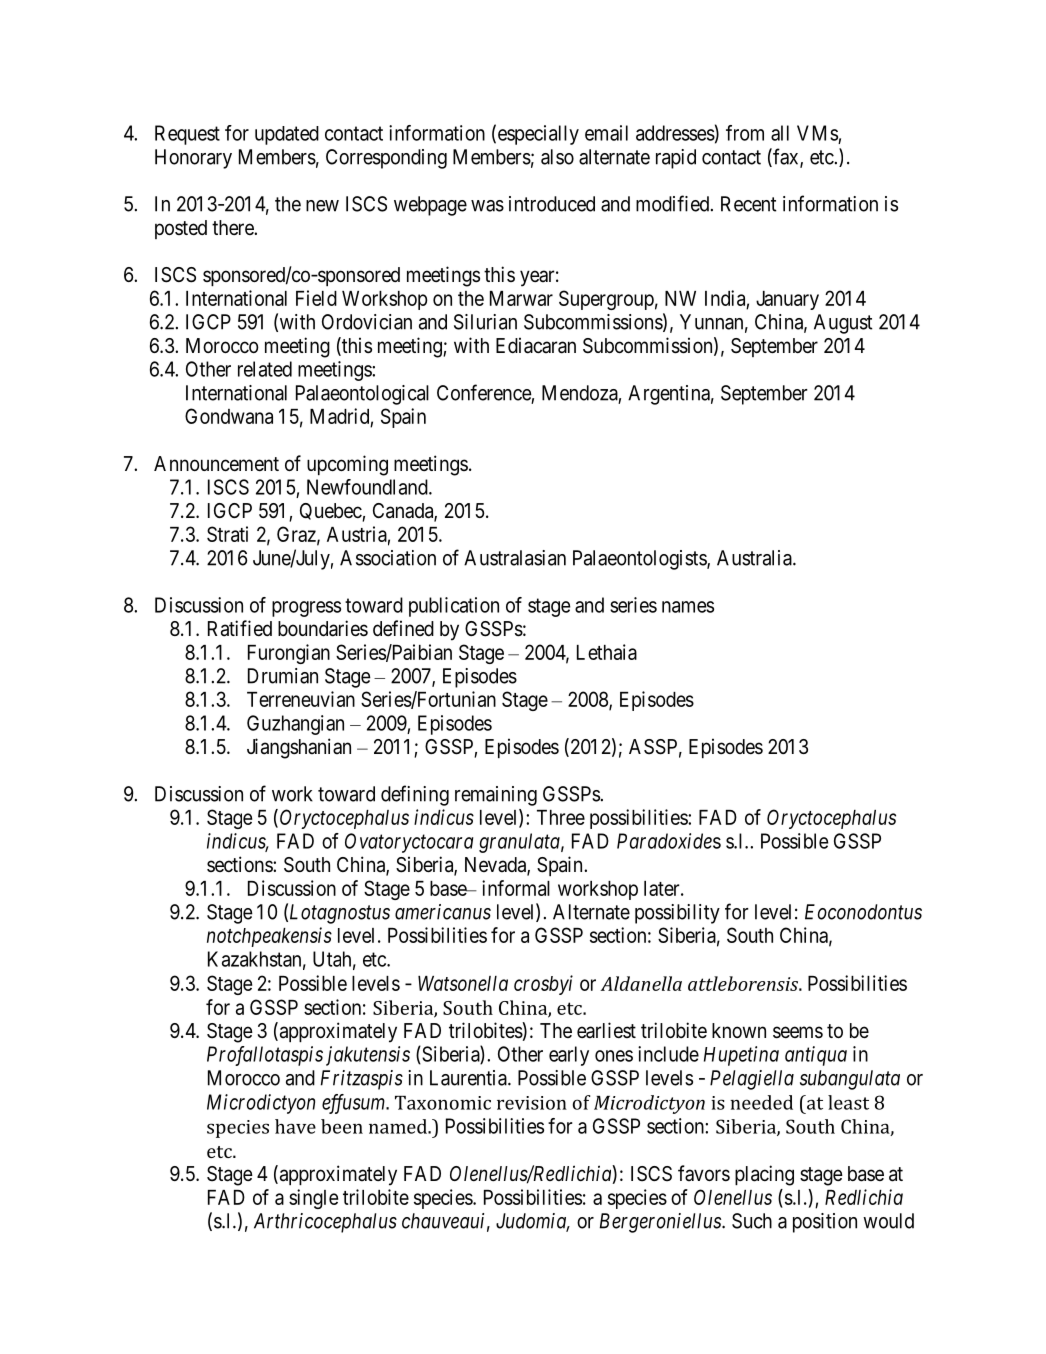 The height and width of the screenshot is (1354, 1046). What do you see at coordinates (454, 607) in the screenshot?
I see `publication` at bounding box center [454, 607].
